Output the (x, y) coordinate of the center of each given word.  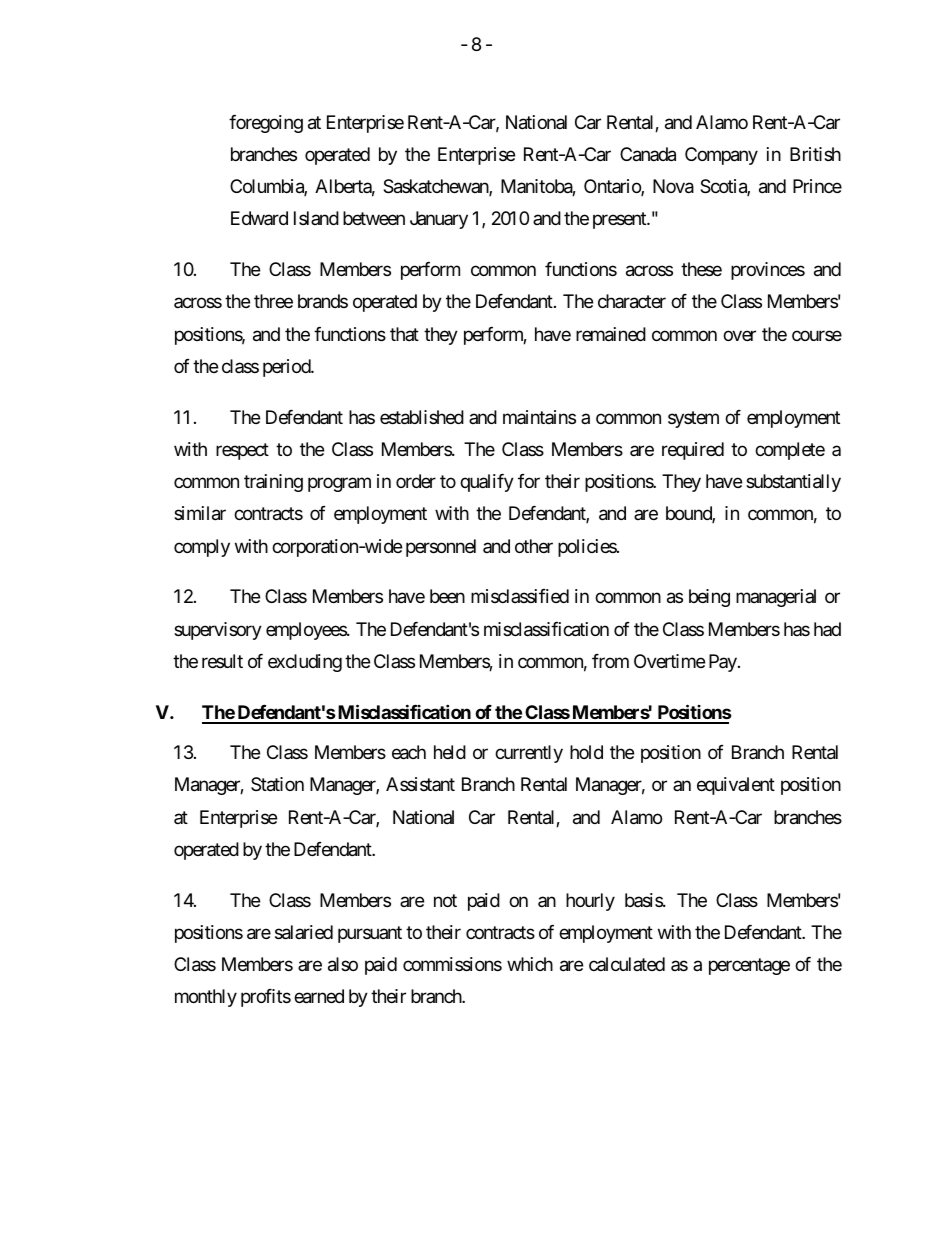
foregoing (266, 124)
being (709, 598)
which (530, 964)
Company (721, 156)
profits (266, 998)
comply (202, 548)
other (534, 546)
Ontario (613, 187)
